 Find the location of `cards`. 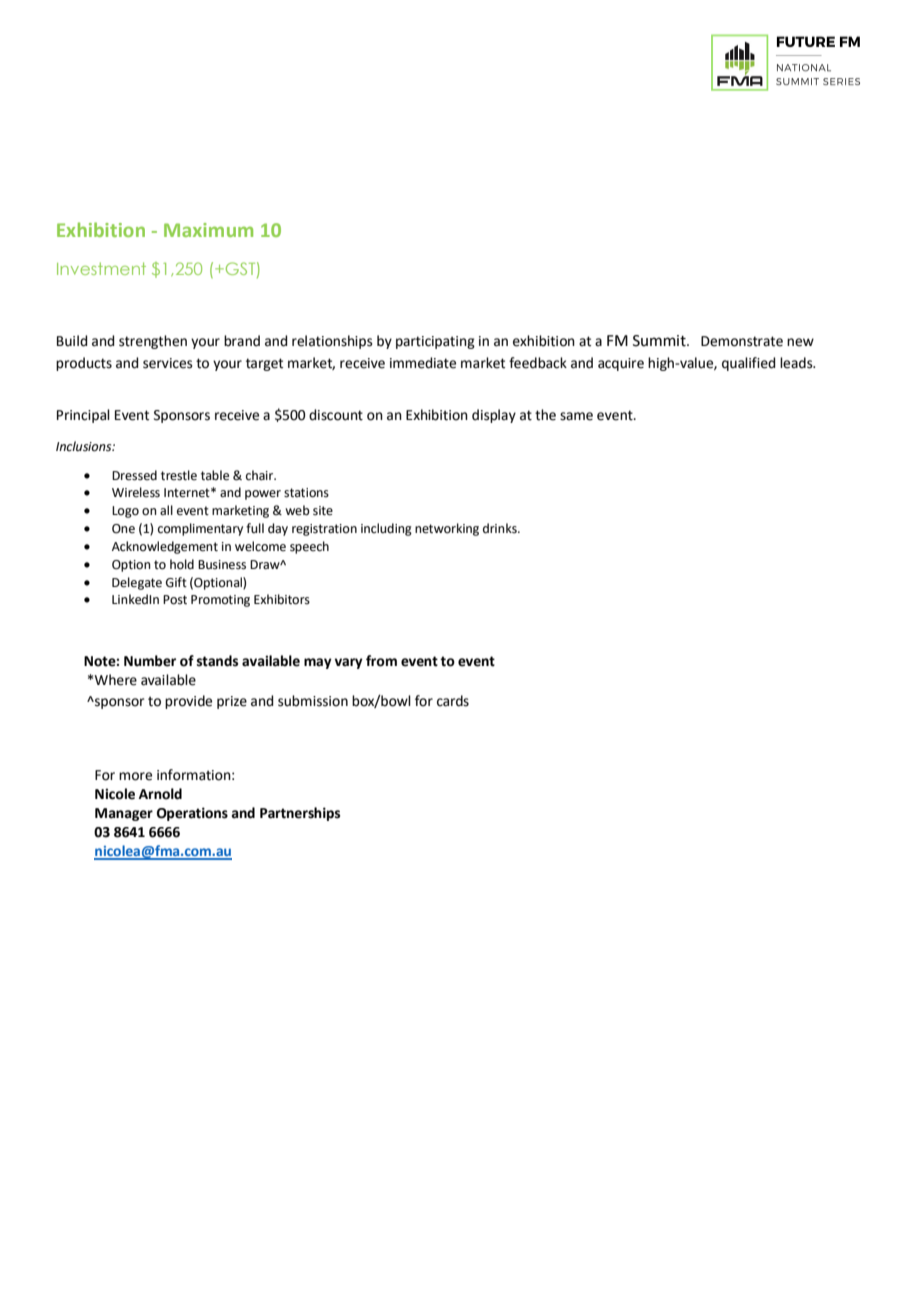

cards is located at coordinates (453, 701).
